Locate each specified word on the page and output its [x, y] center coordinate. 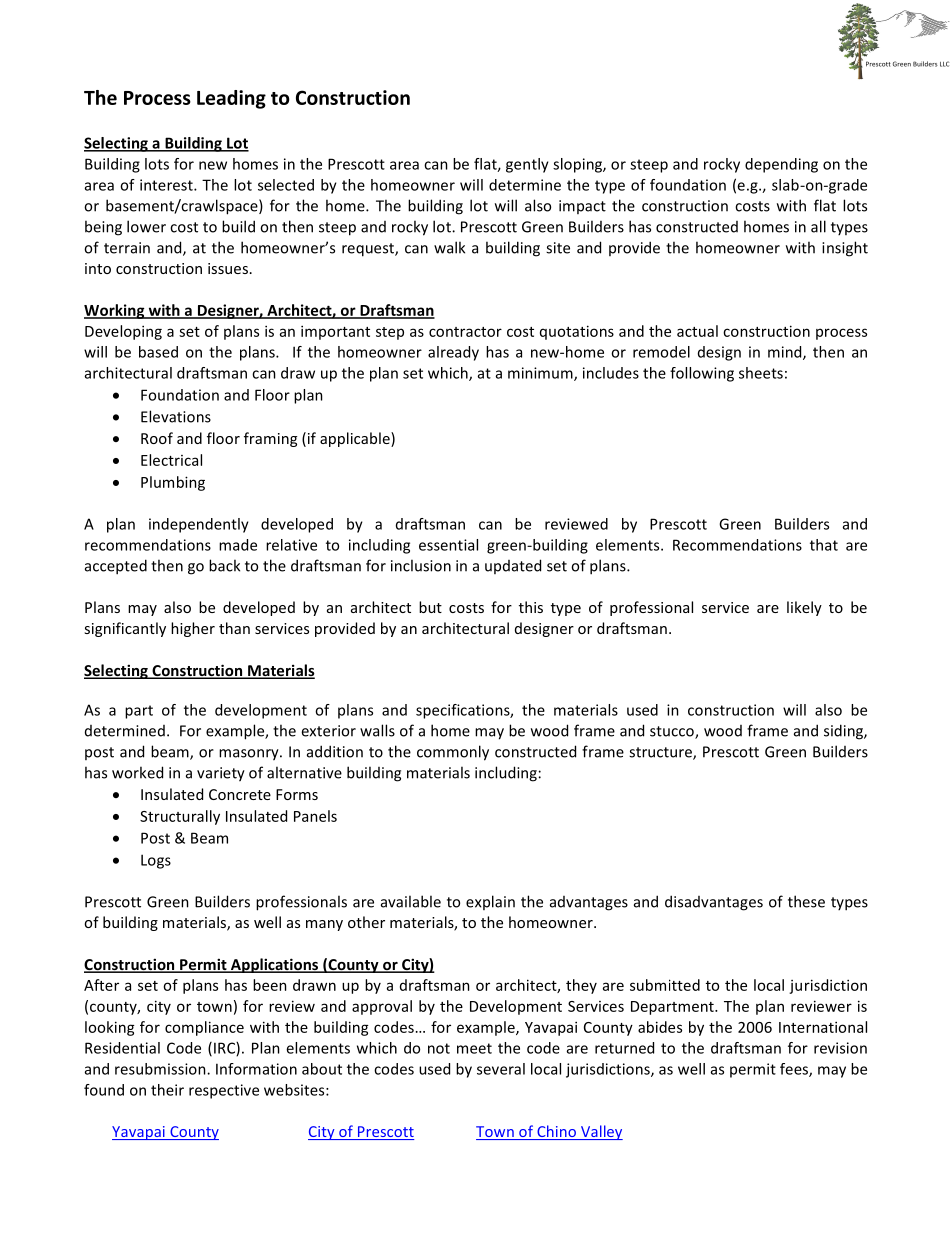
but [430, 607]
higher [193, 629]
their [167, 1090]
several [501, 1069]
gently [527, 165]
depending [781, 165]
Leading [231, 99]
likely [804, 608]
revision [840, 1048]
